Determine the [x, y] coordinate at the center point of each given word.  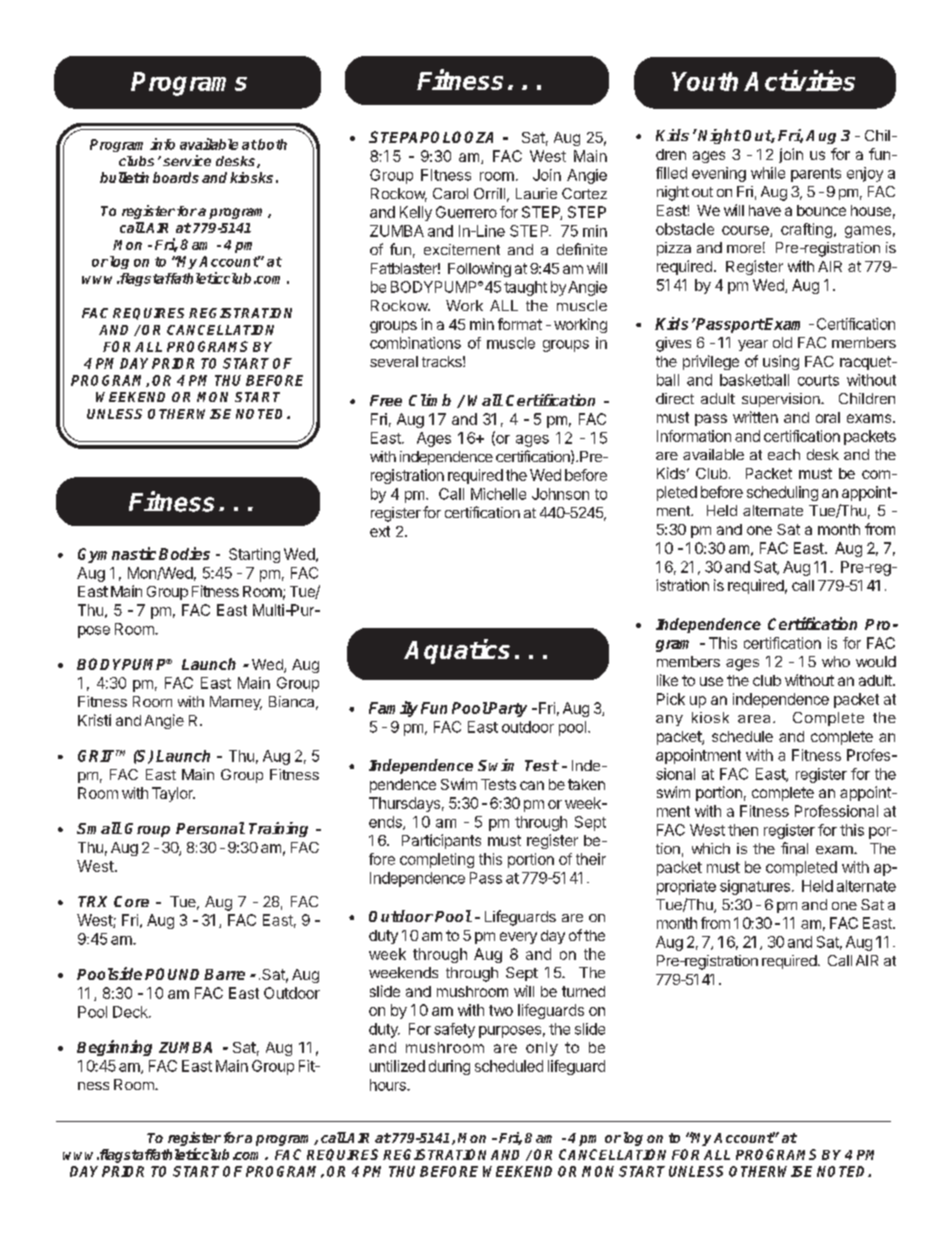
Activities [799, 80]
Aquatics [457, 651]
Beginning [114, 1048]
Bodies [184, 553]
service [187, 160]
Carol [450, 193]
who [836, 661]
